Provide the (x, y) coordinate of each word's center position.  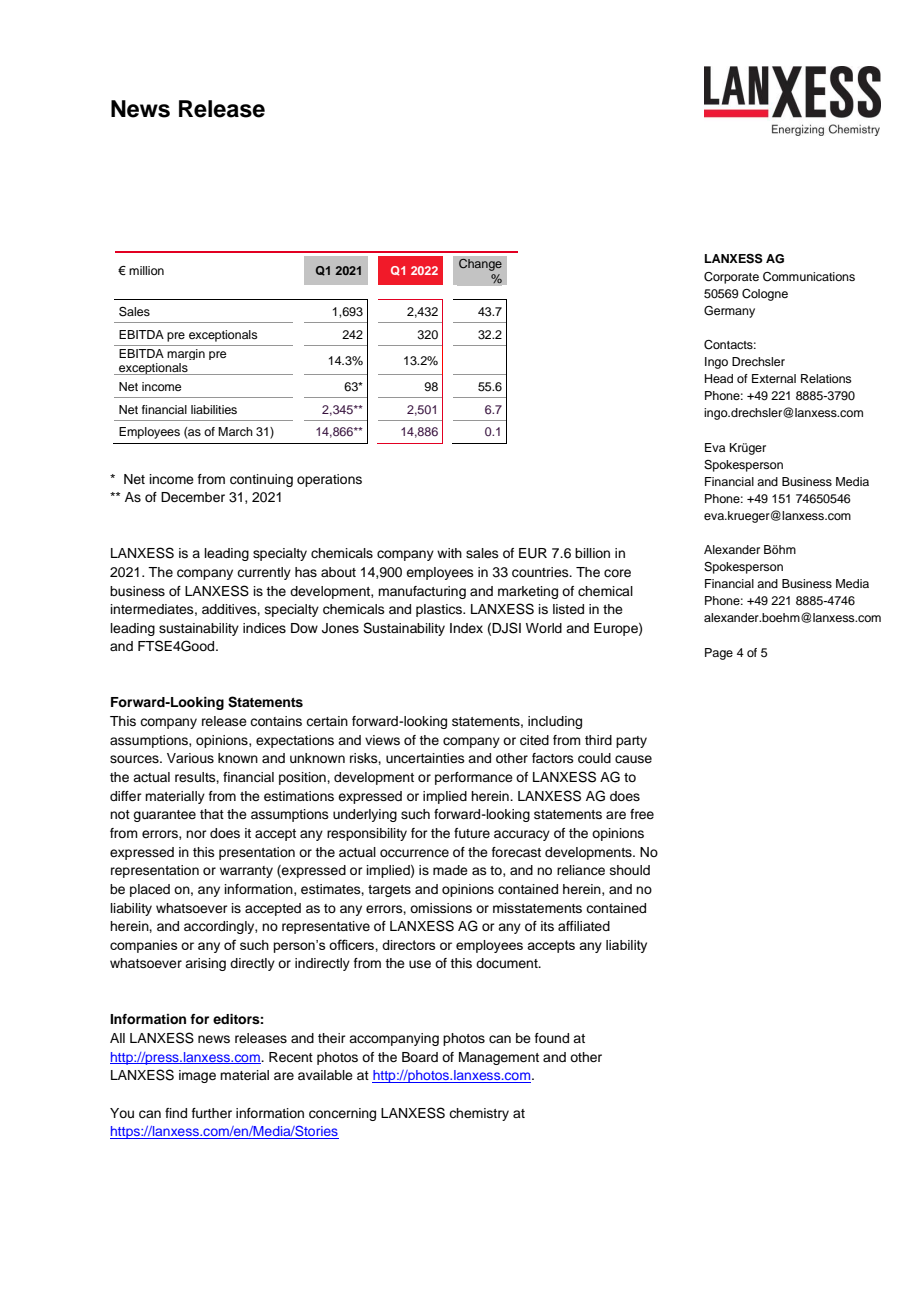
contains (276, 721)
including (555, 722)
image (197, 1076)
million (146, 270)
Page (719, 654)
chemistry (479, 1114)
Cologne (765, 295)
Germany (729, 312)
